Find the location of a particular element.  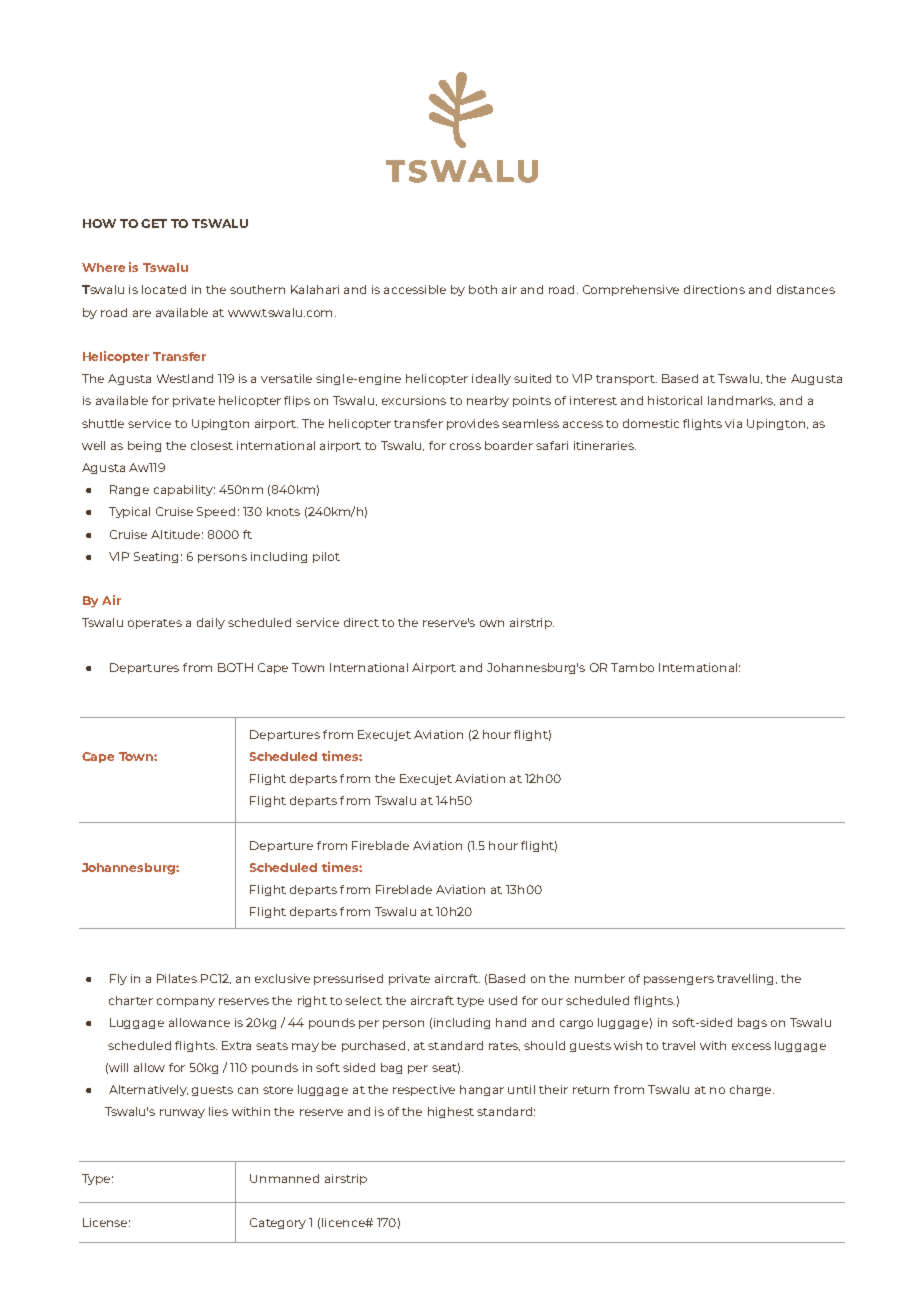

License is located at coordinates (106, 1222).
